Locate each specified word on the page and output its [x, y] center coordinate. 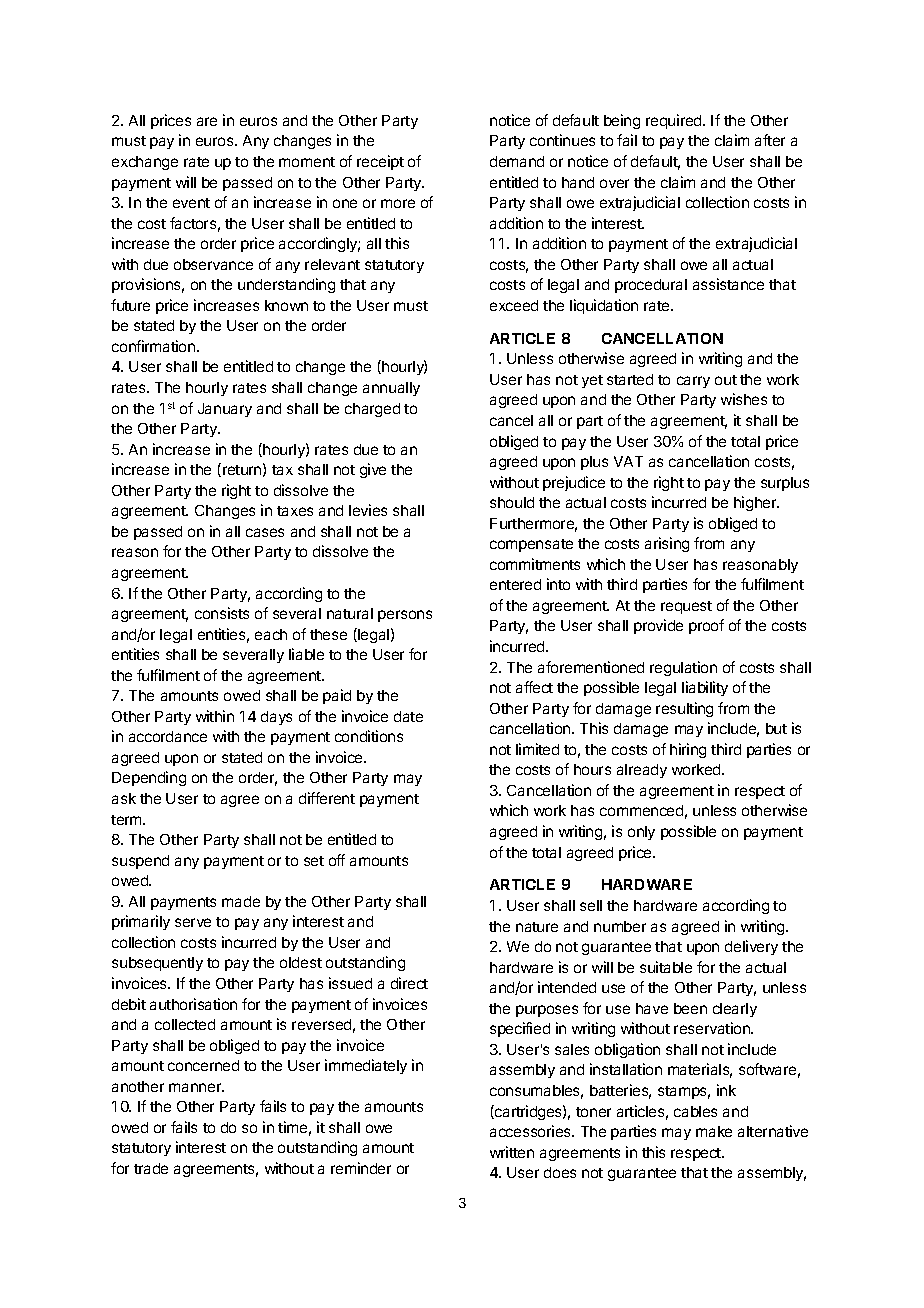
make [714, 1131]
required [675, 121]
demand [517, 161]
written [512, 1152]
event [191, 203]
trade [151, 1168]
